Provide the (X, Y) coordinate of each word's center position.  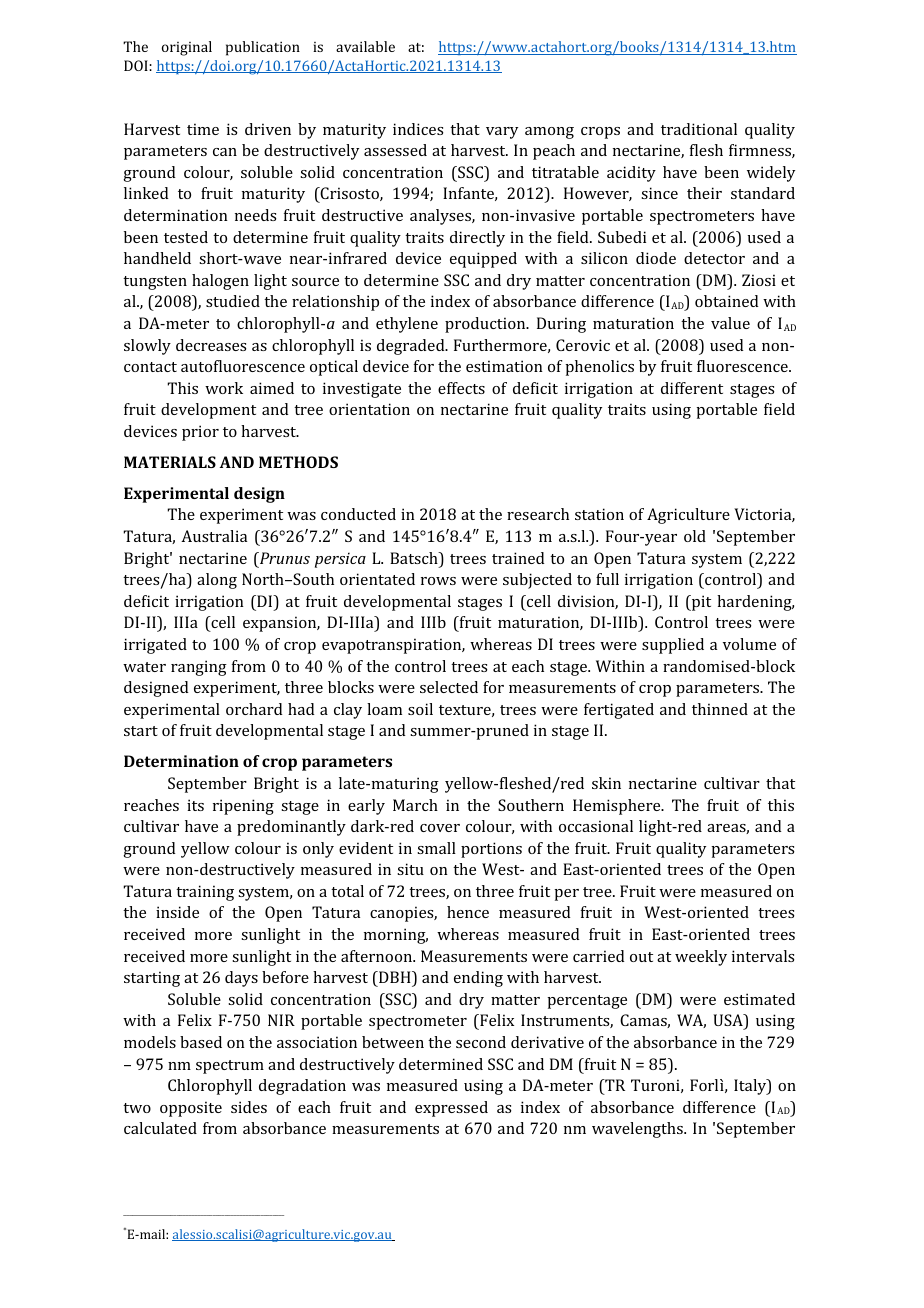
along (217, 581)
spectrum (230, 1067)
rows (438, 581)
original (187, 48)
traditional (699, 129)
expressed (451, 1109)
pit (700, 603)
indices (418, 129)
